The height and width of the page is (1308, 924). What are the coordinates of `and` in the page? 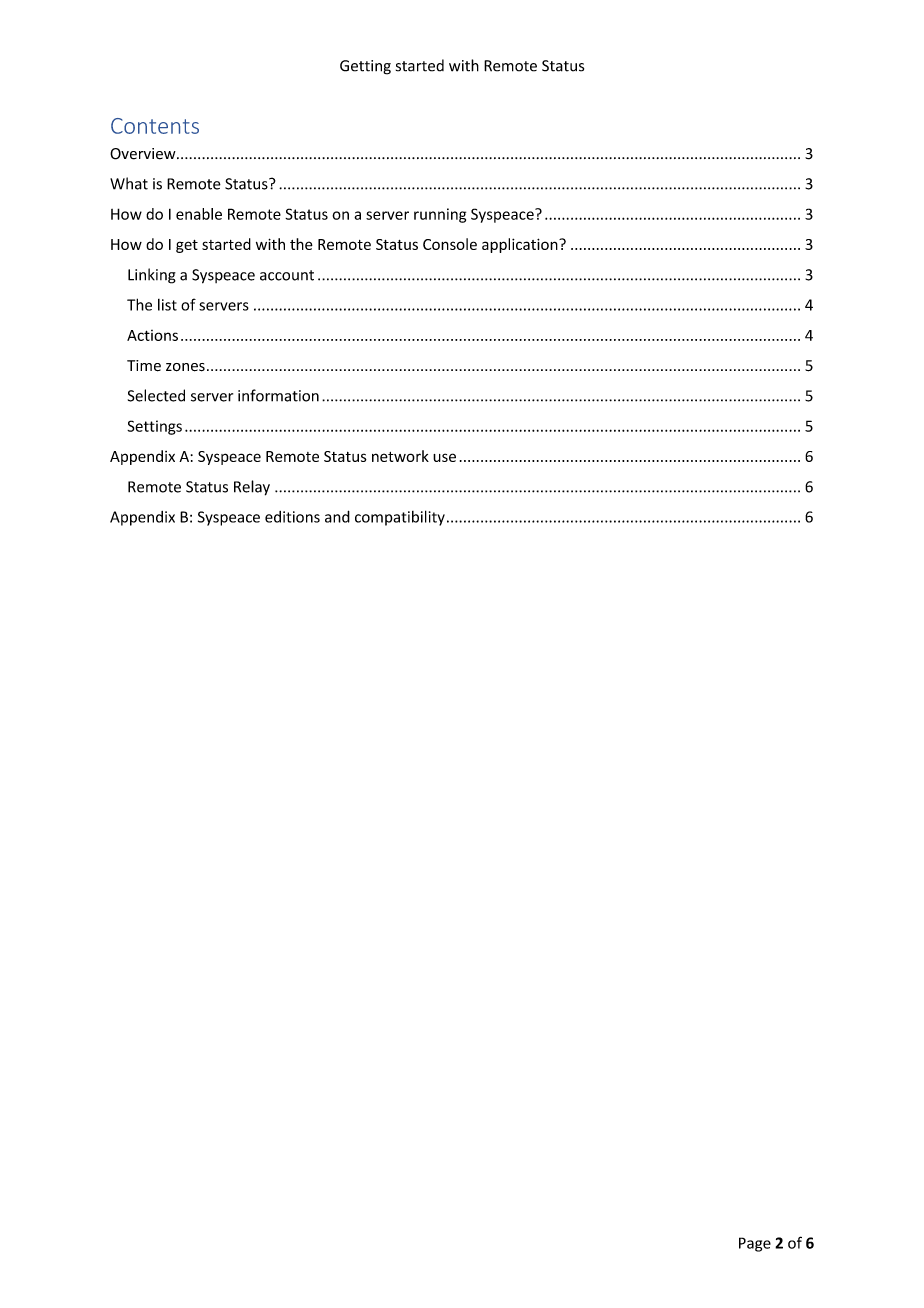 It's located at (337, 516).
